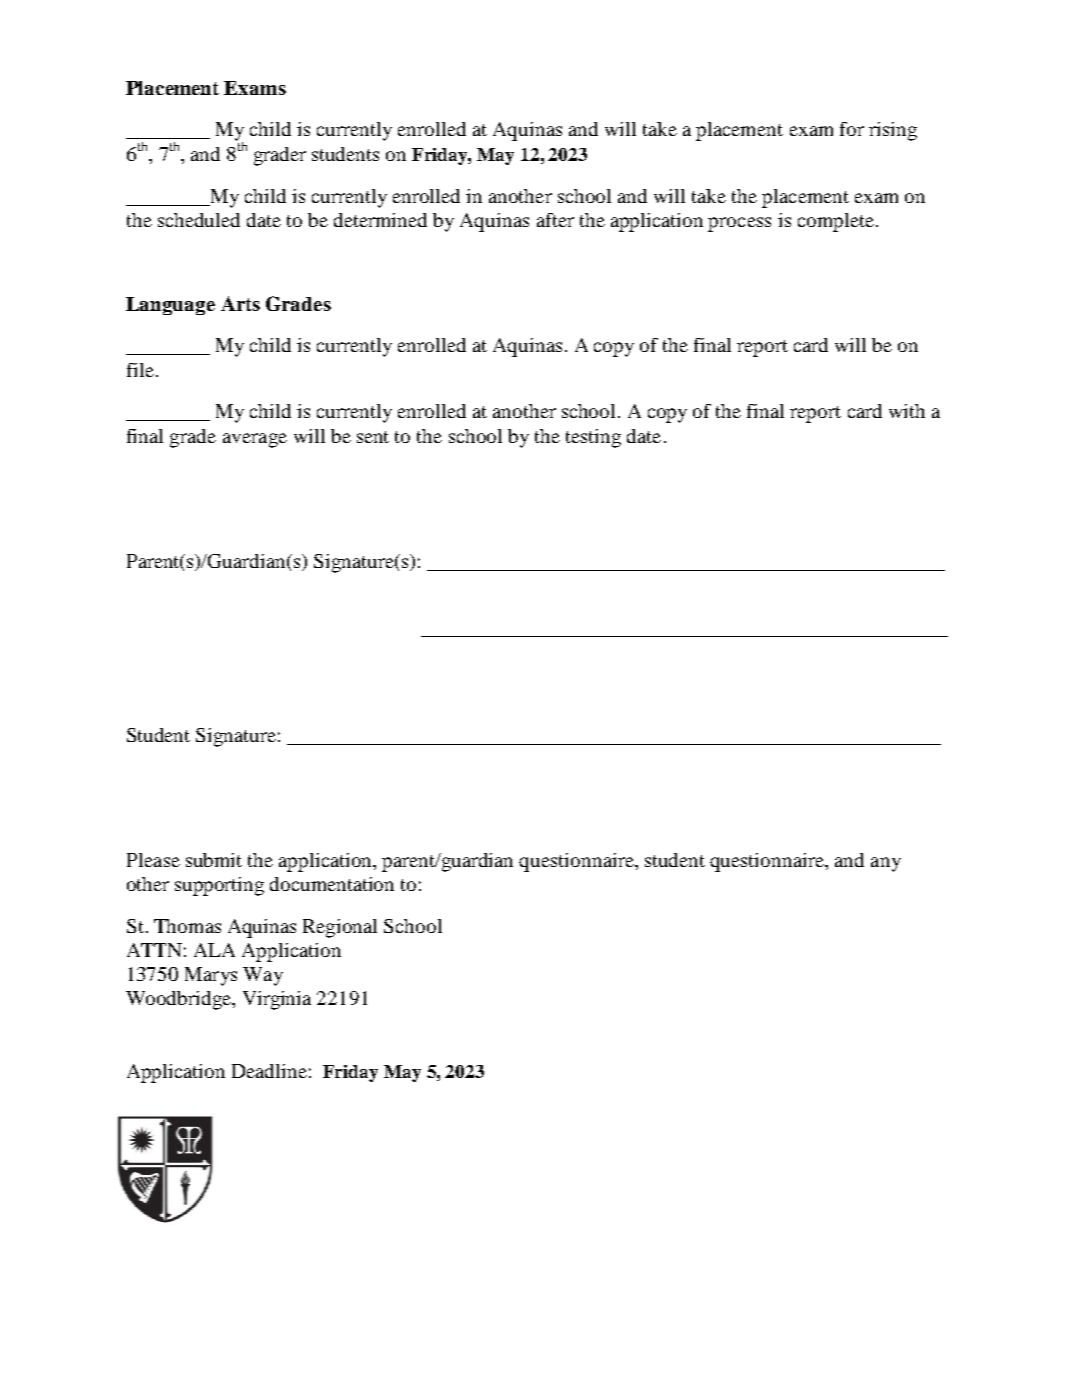  Describe the element at coordinates (277, 1000) in the image. I see `Virginia` at that location.
